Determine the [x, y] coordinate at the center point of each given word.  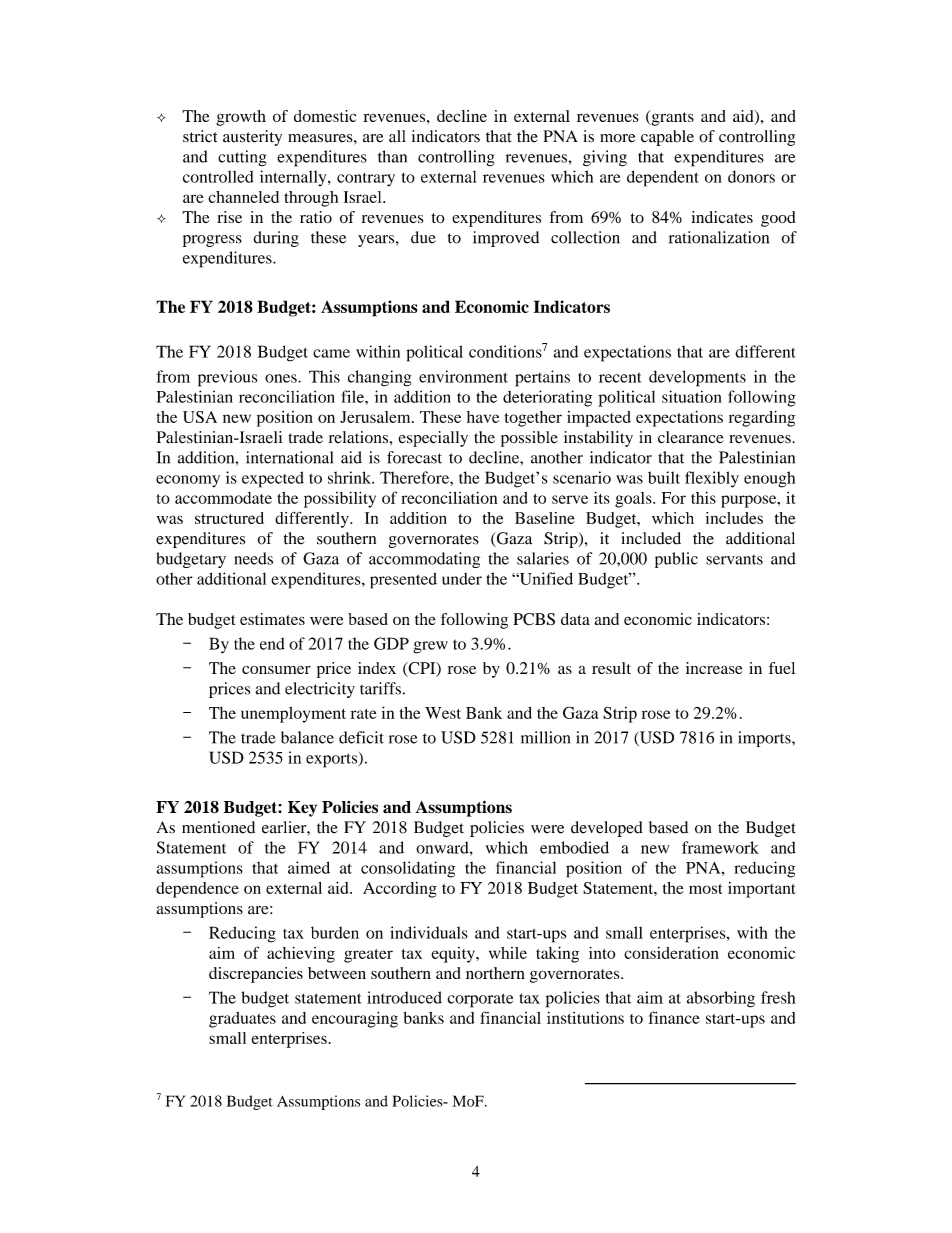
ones [282, 378]
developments [697, 378]
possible [529, 439]
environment [463, 376]
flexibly [712, 479]
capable [667, 138]
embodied [574, 847]
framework [720, 847]
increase [714, 668]
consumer [276, 670]
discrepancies [256, 975]
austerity [252, 138]
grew [430, 647]
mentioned [218, 827]
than [392, 156]
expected [273, 479]
